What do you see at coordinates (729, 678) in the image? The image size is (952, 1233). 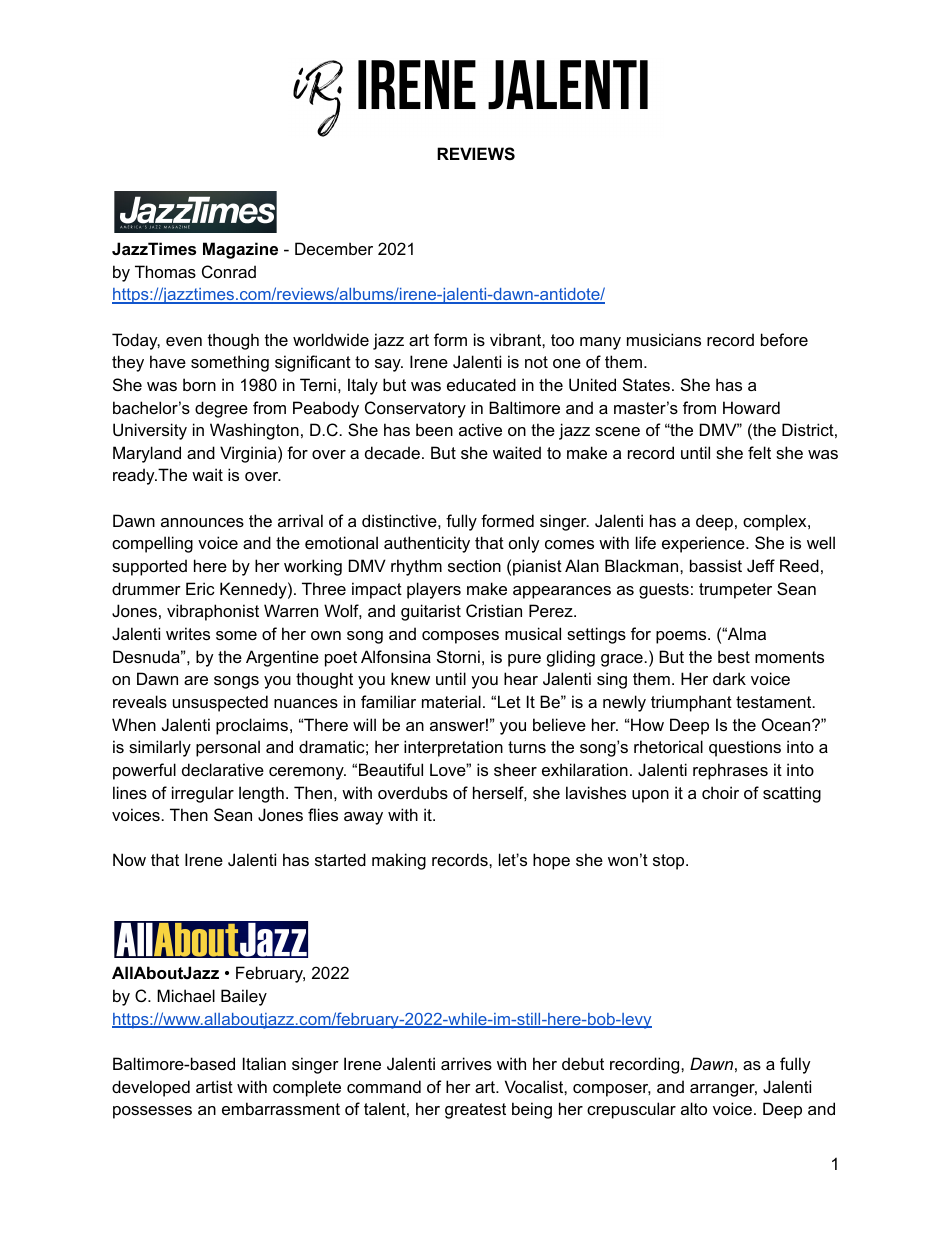 I see `dark` at bounding box center [729, 678].
